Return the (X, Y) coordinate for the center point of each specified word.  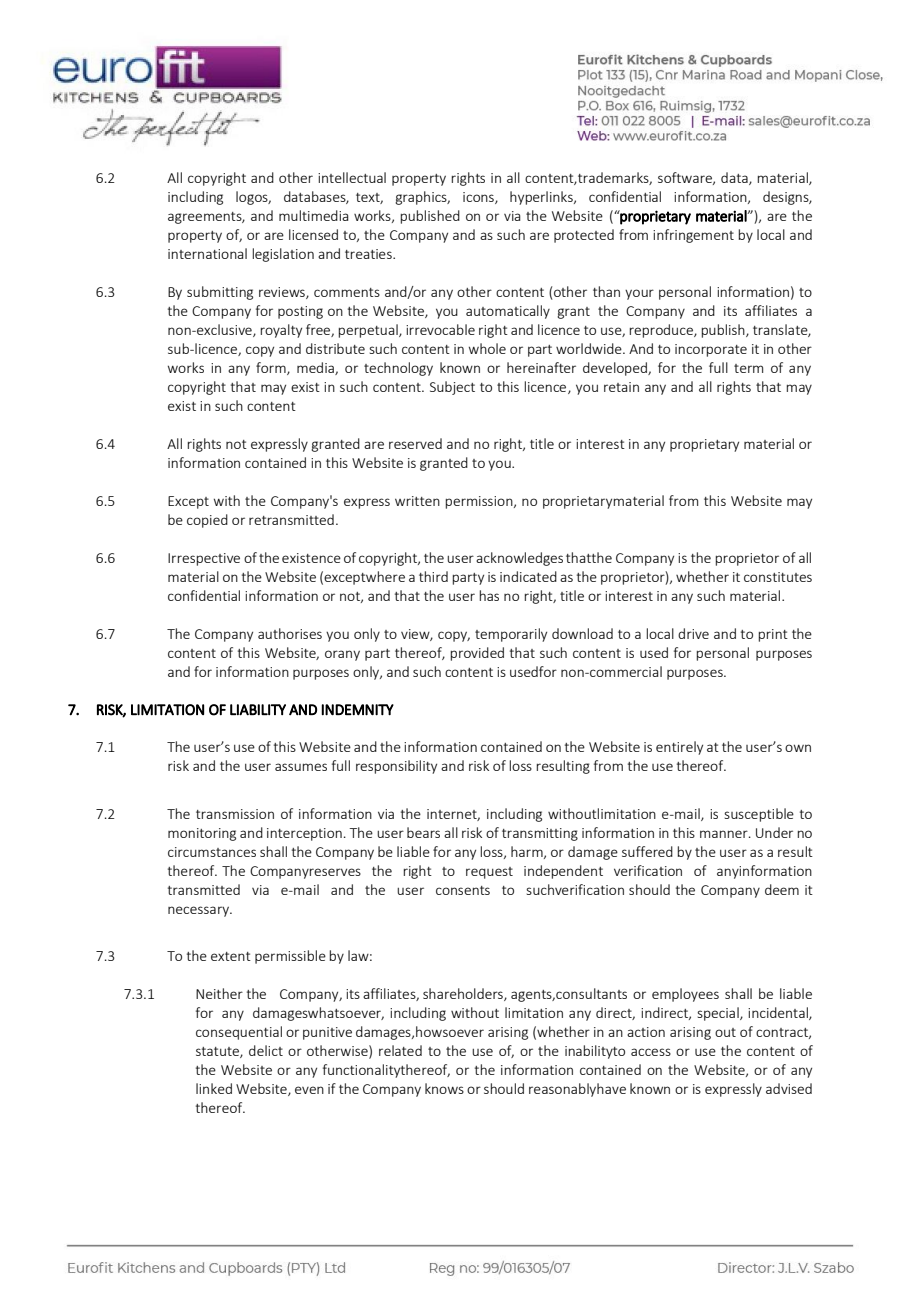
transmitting (540, 834)
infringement (693, 236)
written (417, 501)
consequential (239, 1033)
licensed (313, 234)
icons (479, 198)
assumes (301, 767)
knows (444, 1088)
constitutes (778, 577)
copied (207, 521)
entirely (679, 748)
